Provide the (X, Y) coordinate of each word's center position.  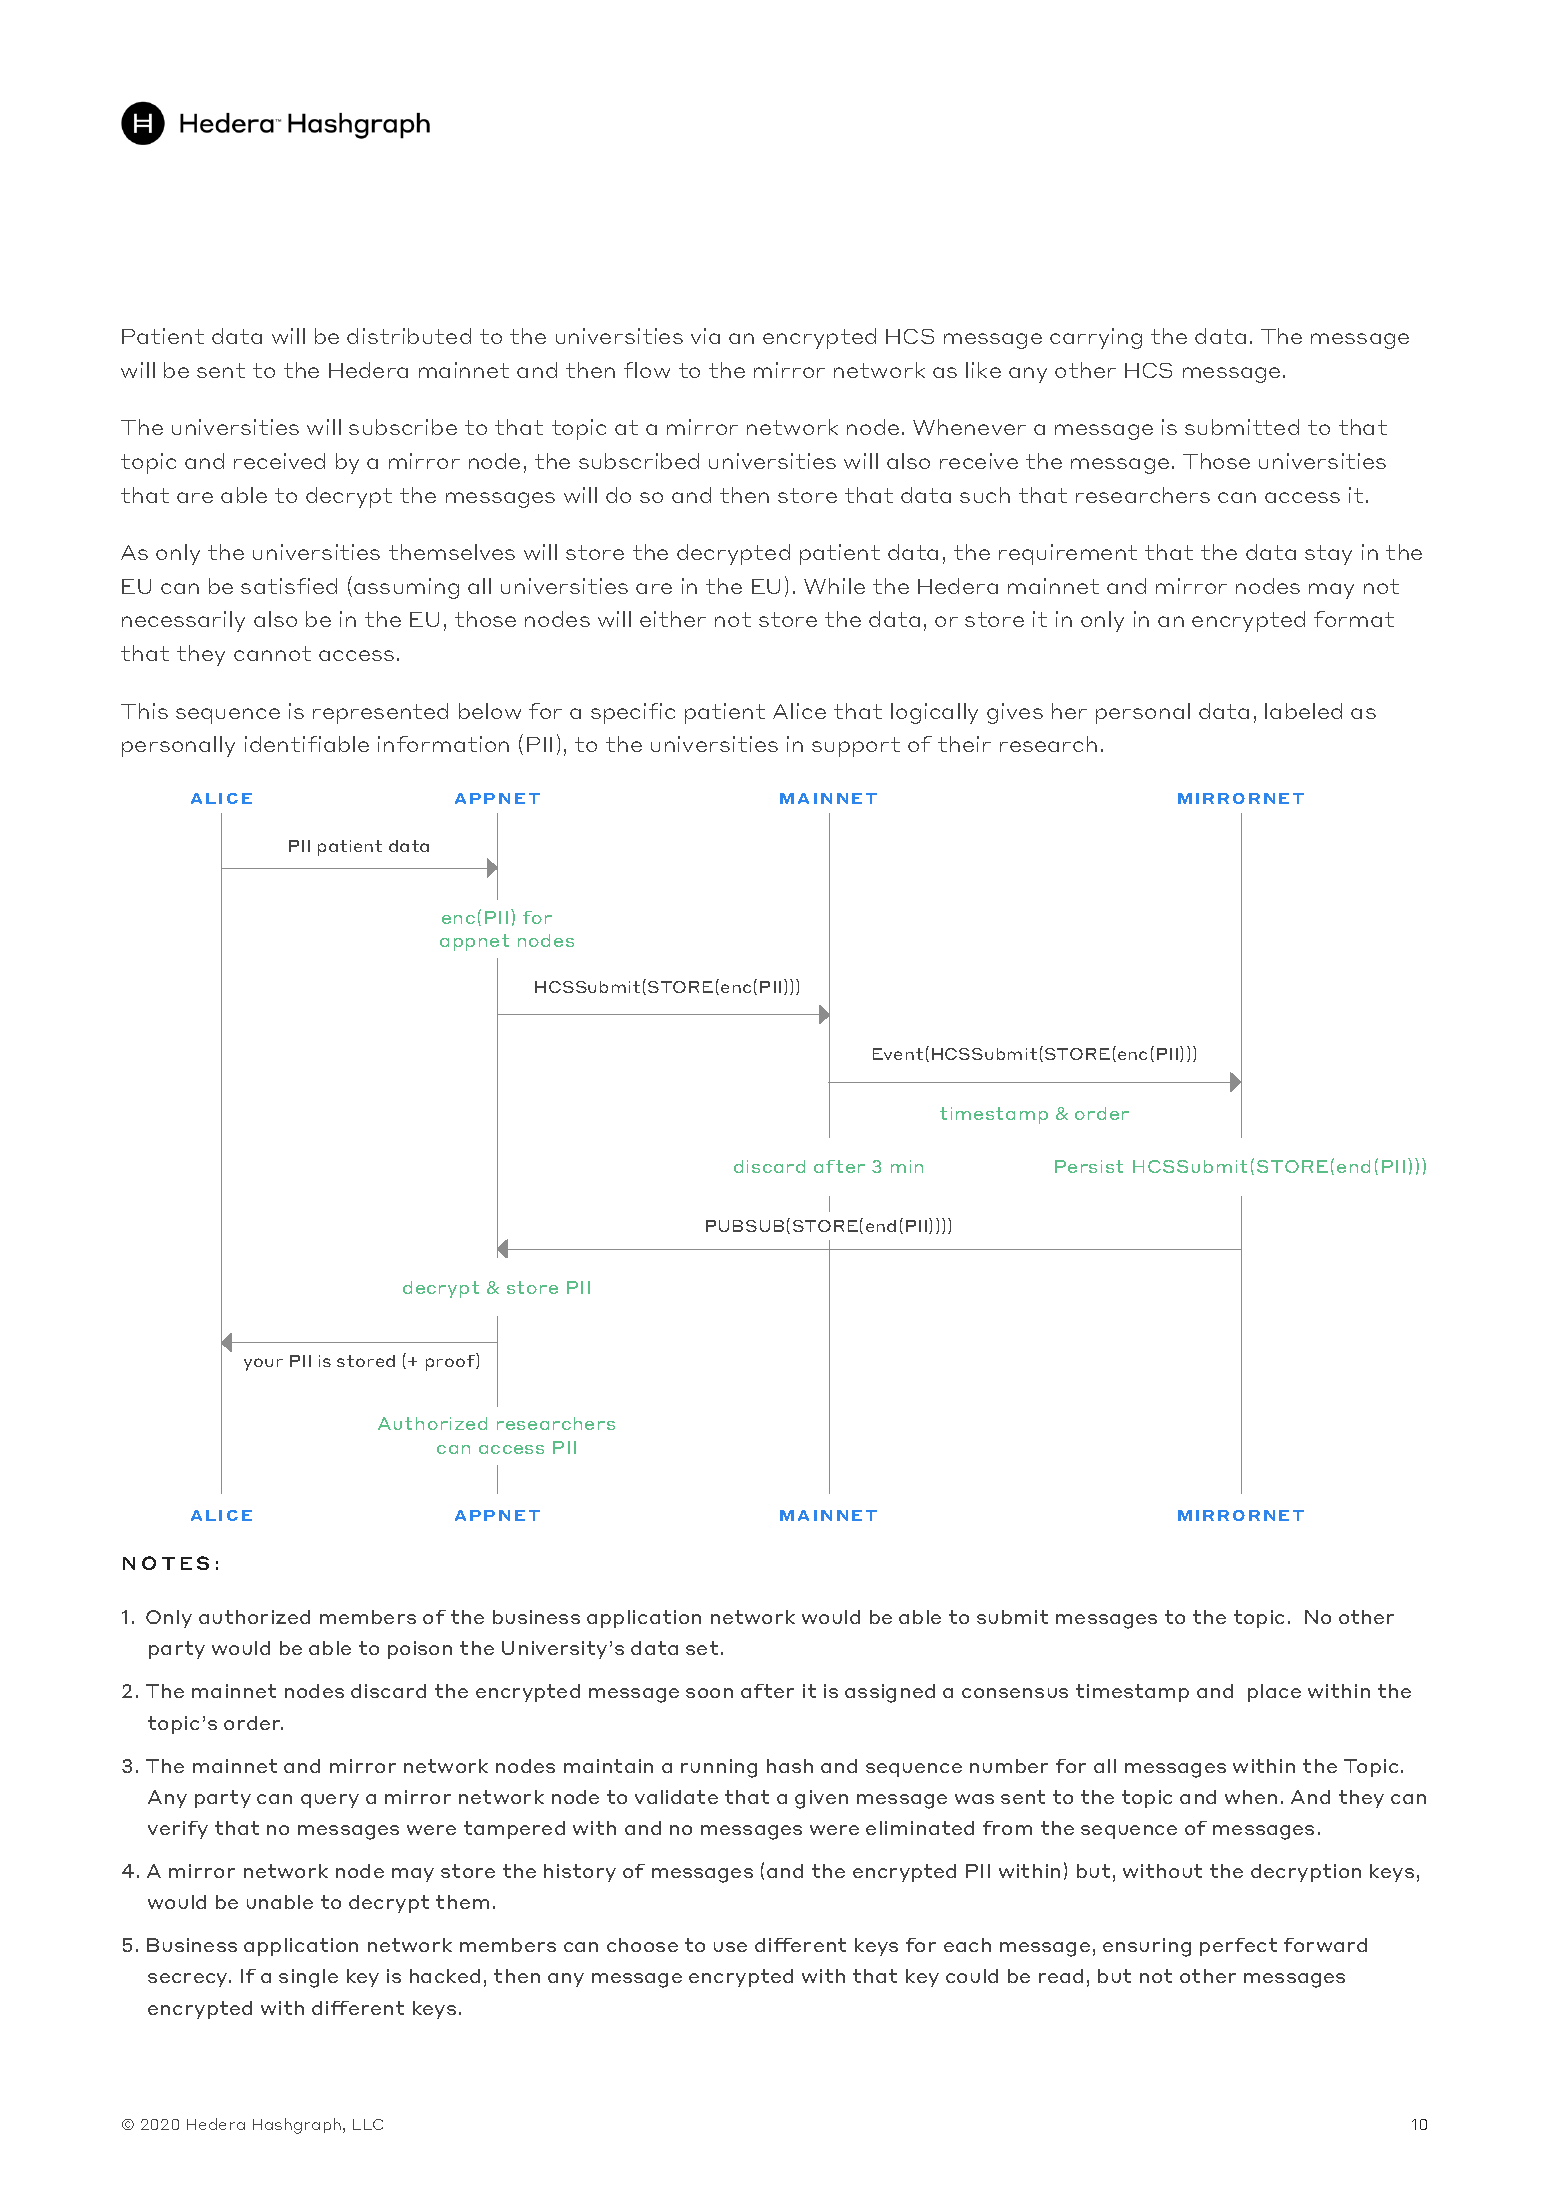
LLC (368, 2124)
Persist (1089, 1166)
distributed (409, 336)
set (702, 1648)
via (705, 336)
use (730, 1947)
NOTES (166, 1563)
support (856, 747)
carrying (1096, 338)
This (144, 711)
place (1274, 1693)
